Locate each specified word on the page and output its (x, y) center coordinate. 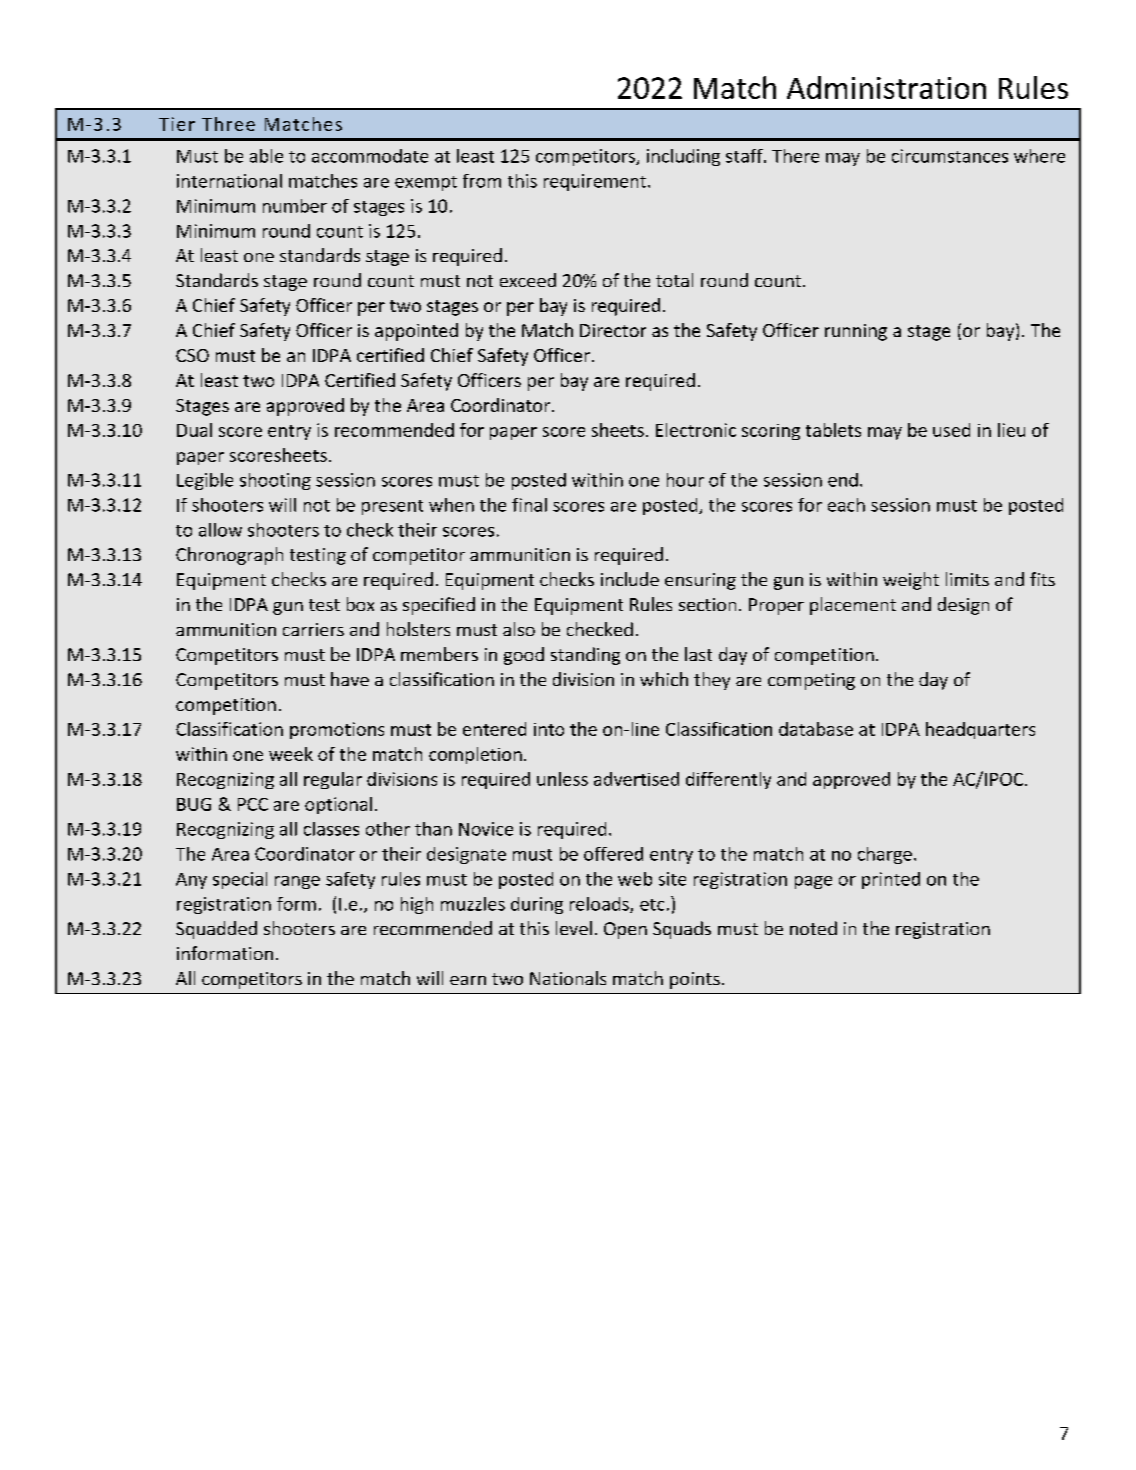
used (951, 430)
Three (228, 124)
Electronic (696, 430)
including (683, 157)
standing (585, 656)
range (297, 882)
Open (625, 930)
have (350, 679)
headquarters (980, 730)
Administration (886, 87)
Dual (194, 430)
